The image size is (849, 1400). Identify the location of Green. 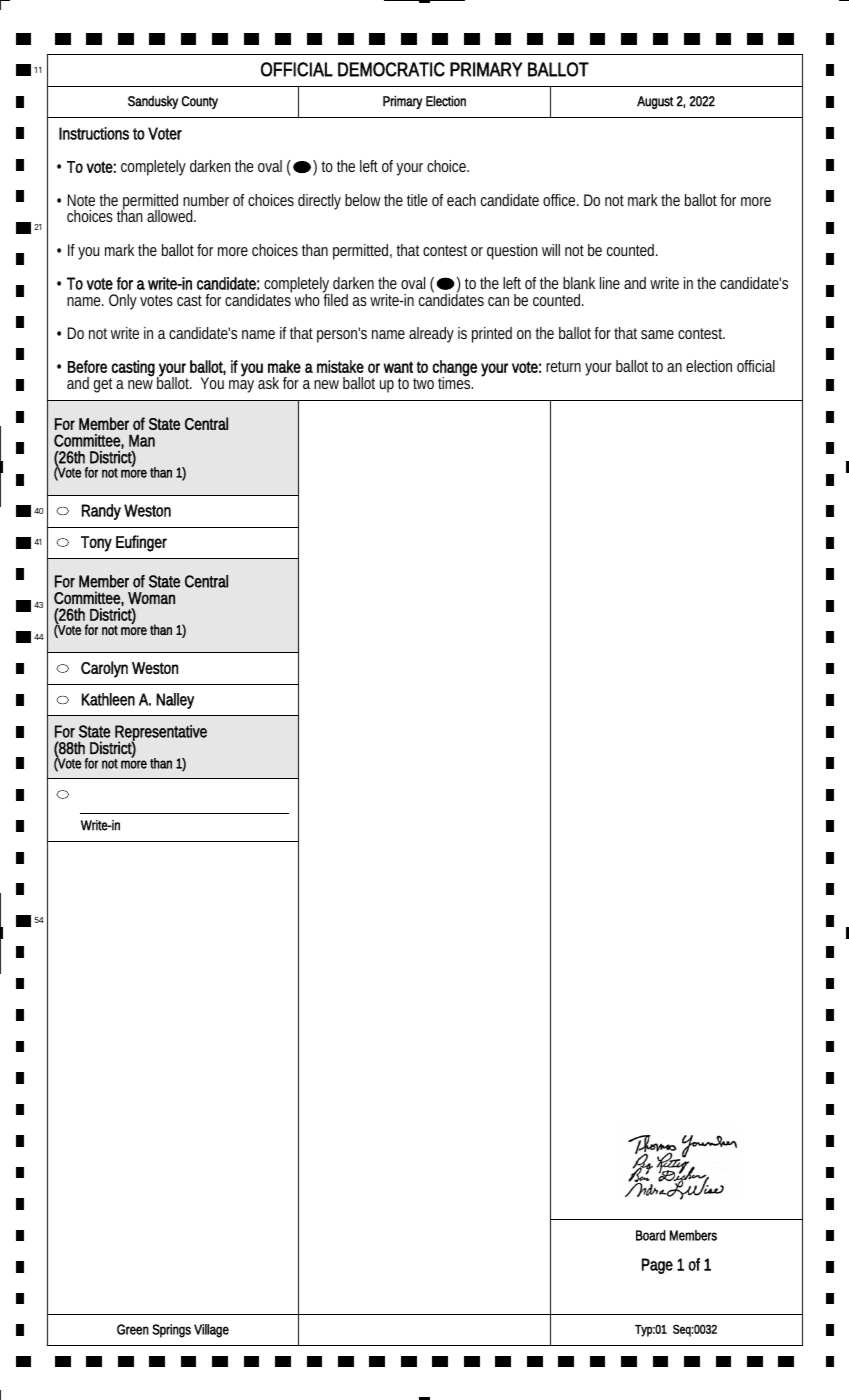
(133, 1329).
